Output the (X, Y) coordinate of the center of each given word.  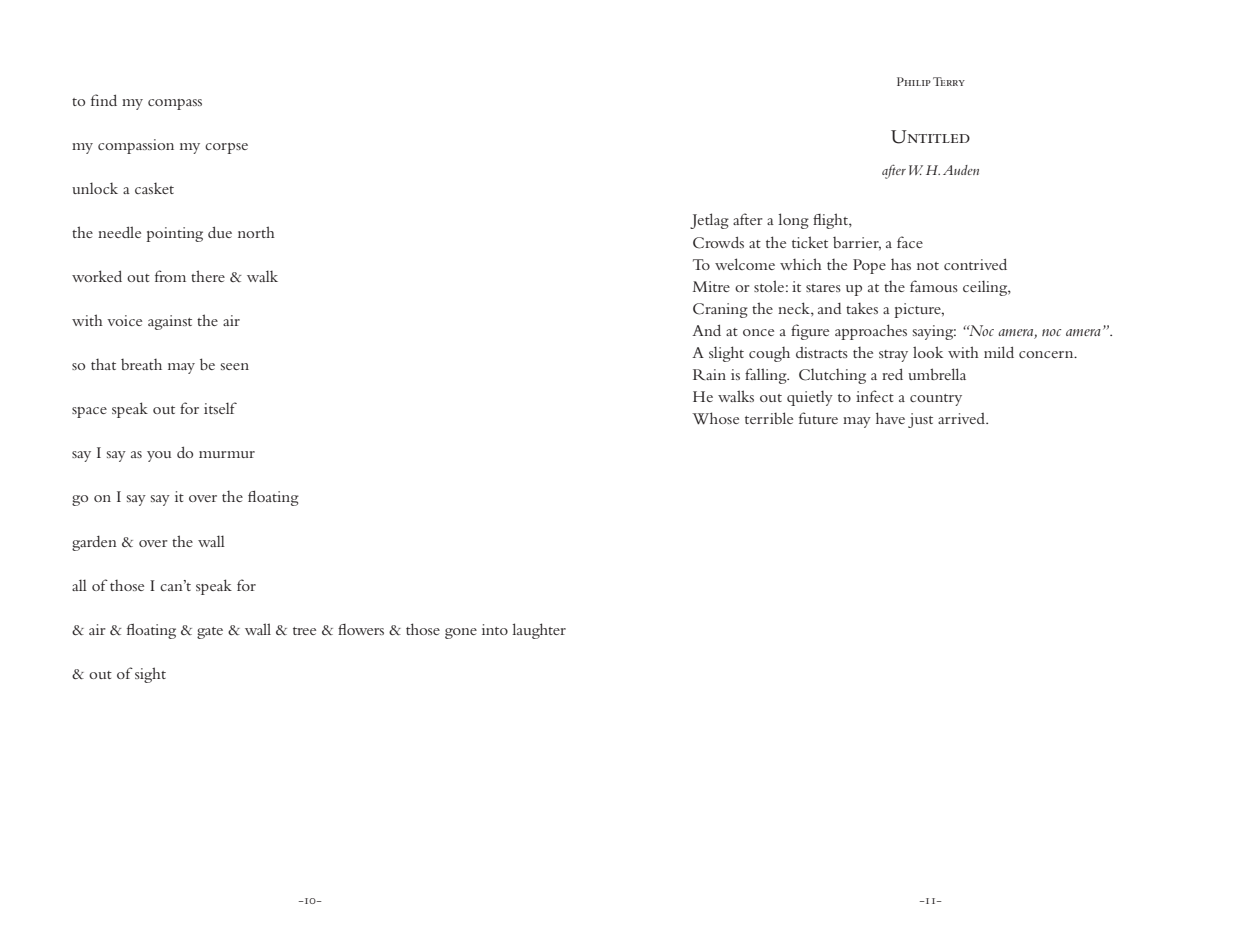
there (208, 276)
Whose (715, 418)
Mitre (711, 286)
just (920, 420)
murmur (227, 454)
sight (150, 675)
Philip (914, 81)
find (104, 100)
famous (934, 286)
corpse (226, 148)
